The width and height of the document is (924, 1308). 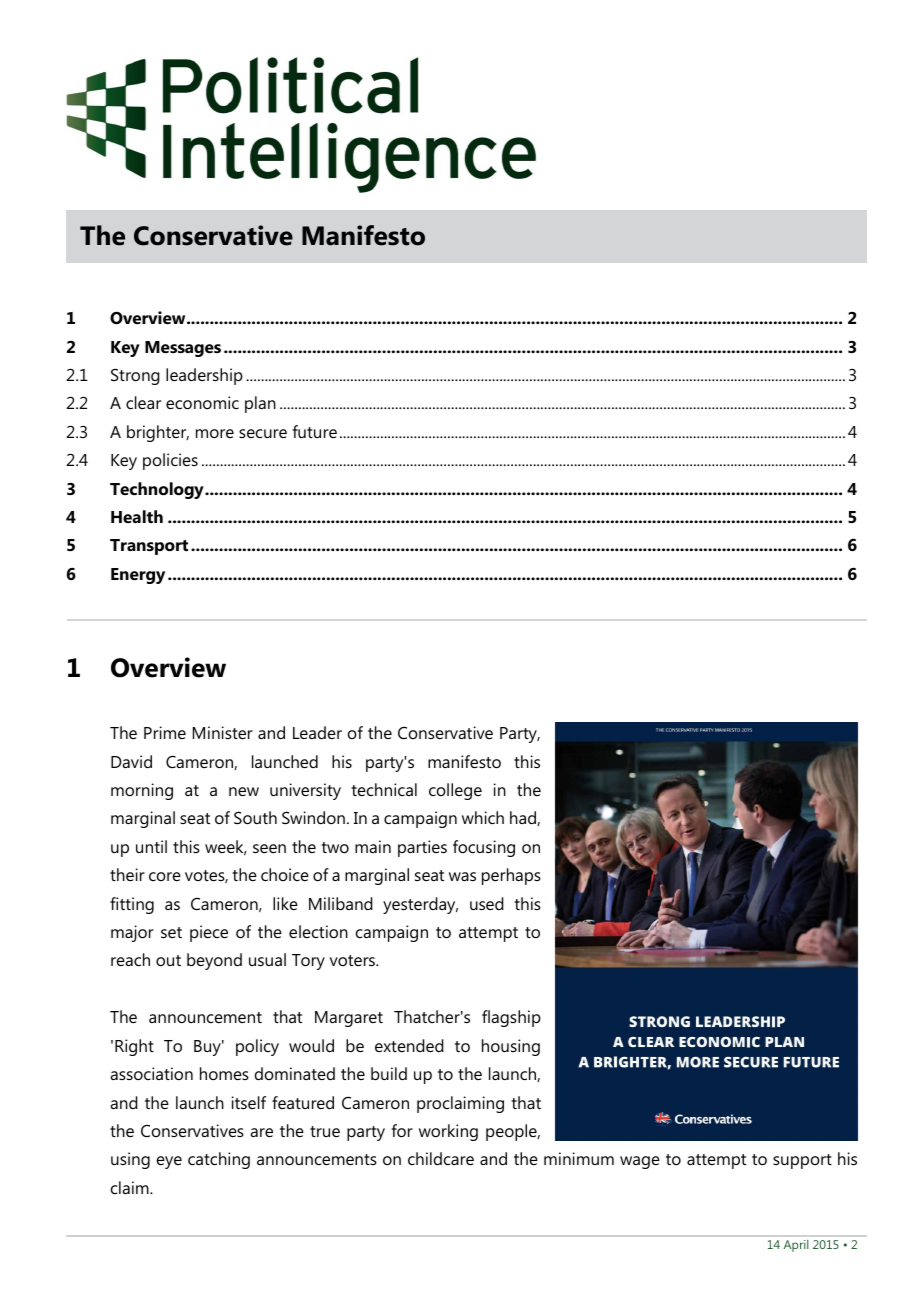 What do you see at coordinates (802, 1161) in the document?
I see `support` at bounding box center [802, 1161].
